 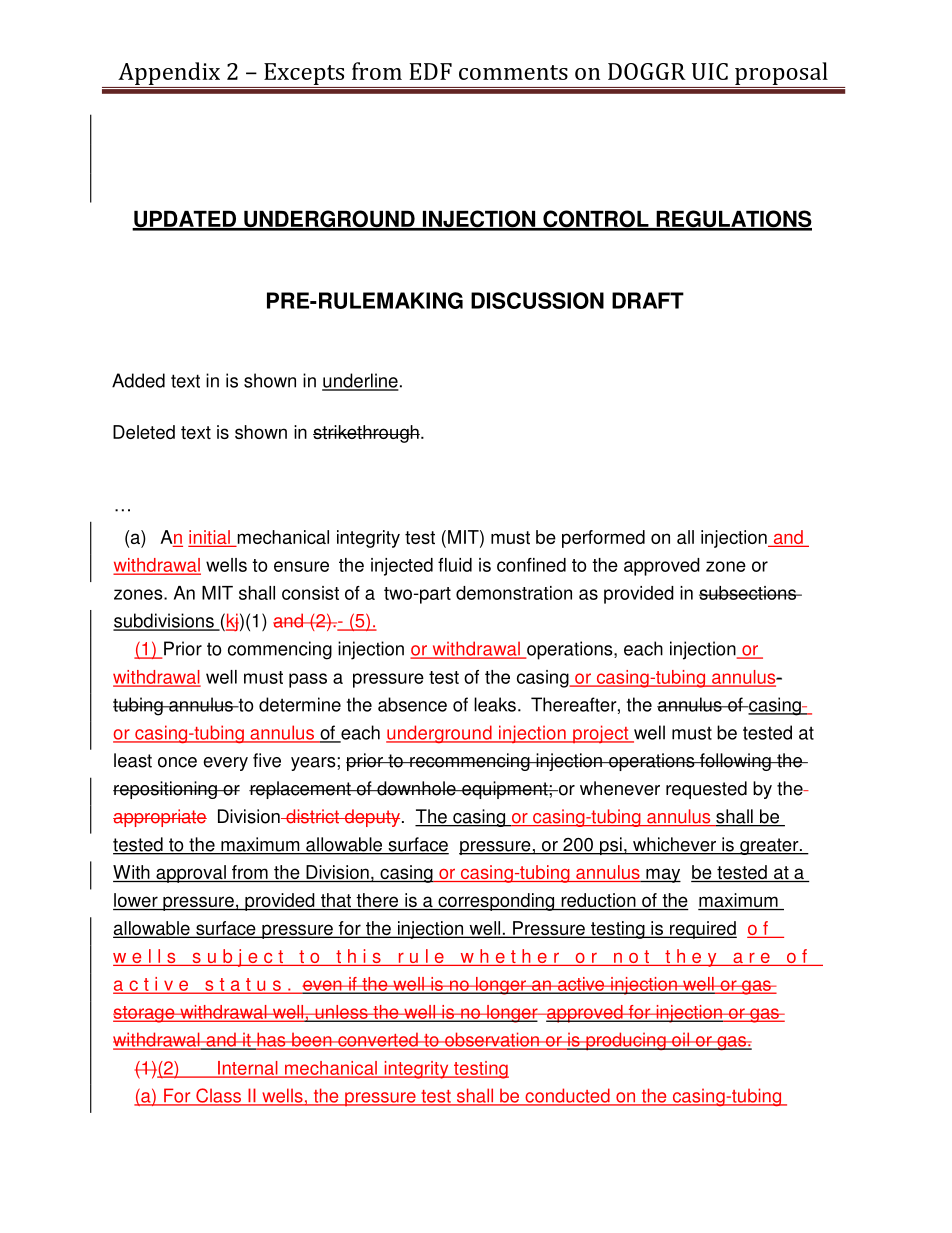 What do you see at coordinates (191, 874) in the document?
I see `approval` at bounding box center [191, 874].
